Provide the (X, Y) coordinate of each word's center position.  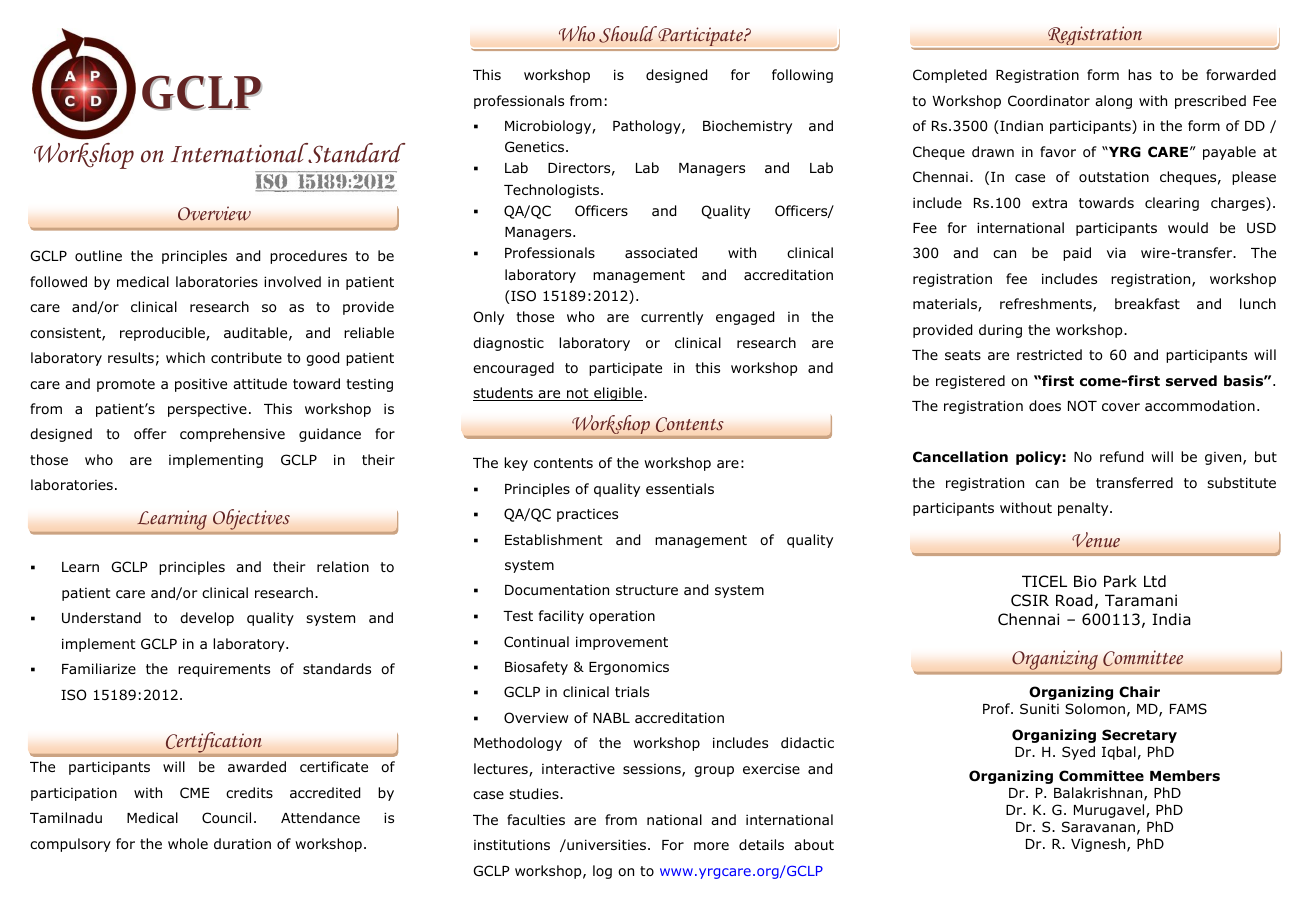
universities (605, 844)
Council (226, 818)
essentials (680, 488)
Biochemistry (747, 127)
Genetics (536, 146)
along (1113, 102)
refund (1121, 457)
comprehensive (232, 435)
